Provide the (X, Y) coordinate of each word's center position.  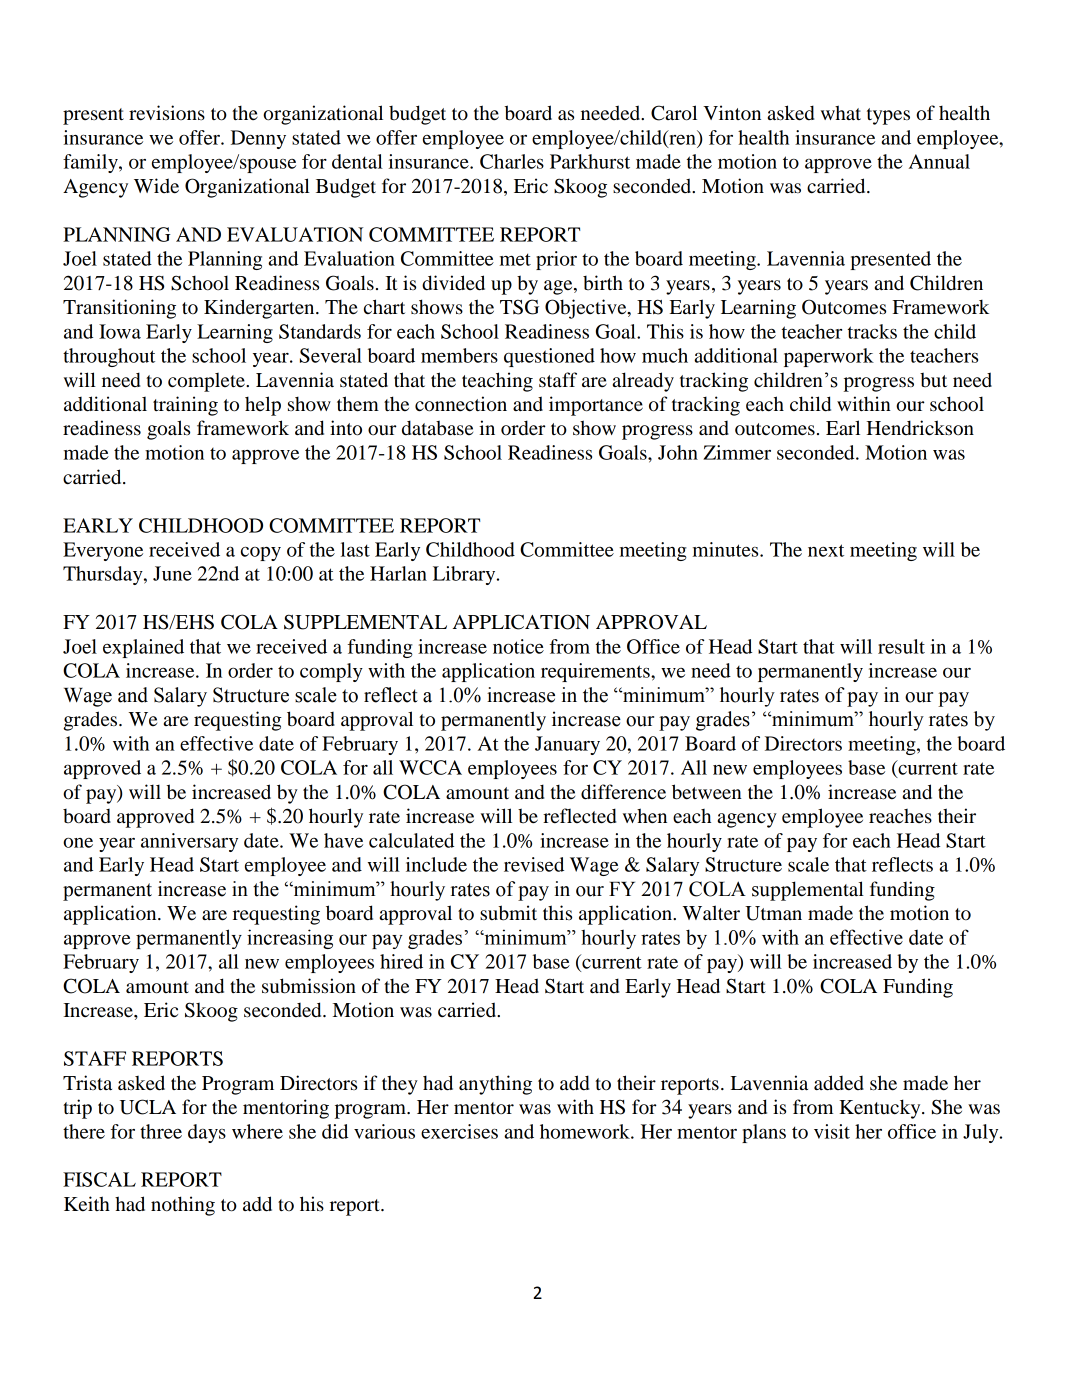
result (901, 646)
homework (586, 1131)
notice (518, 646)
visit (832, 1131)
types (888, 116)
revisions (167, 113)
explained (143, 648)
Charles (512, 161)
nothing (183, 1206)
